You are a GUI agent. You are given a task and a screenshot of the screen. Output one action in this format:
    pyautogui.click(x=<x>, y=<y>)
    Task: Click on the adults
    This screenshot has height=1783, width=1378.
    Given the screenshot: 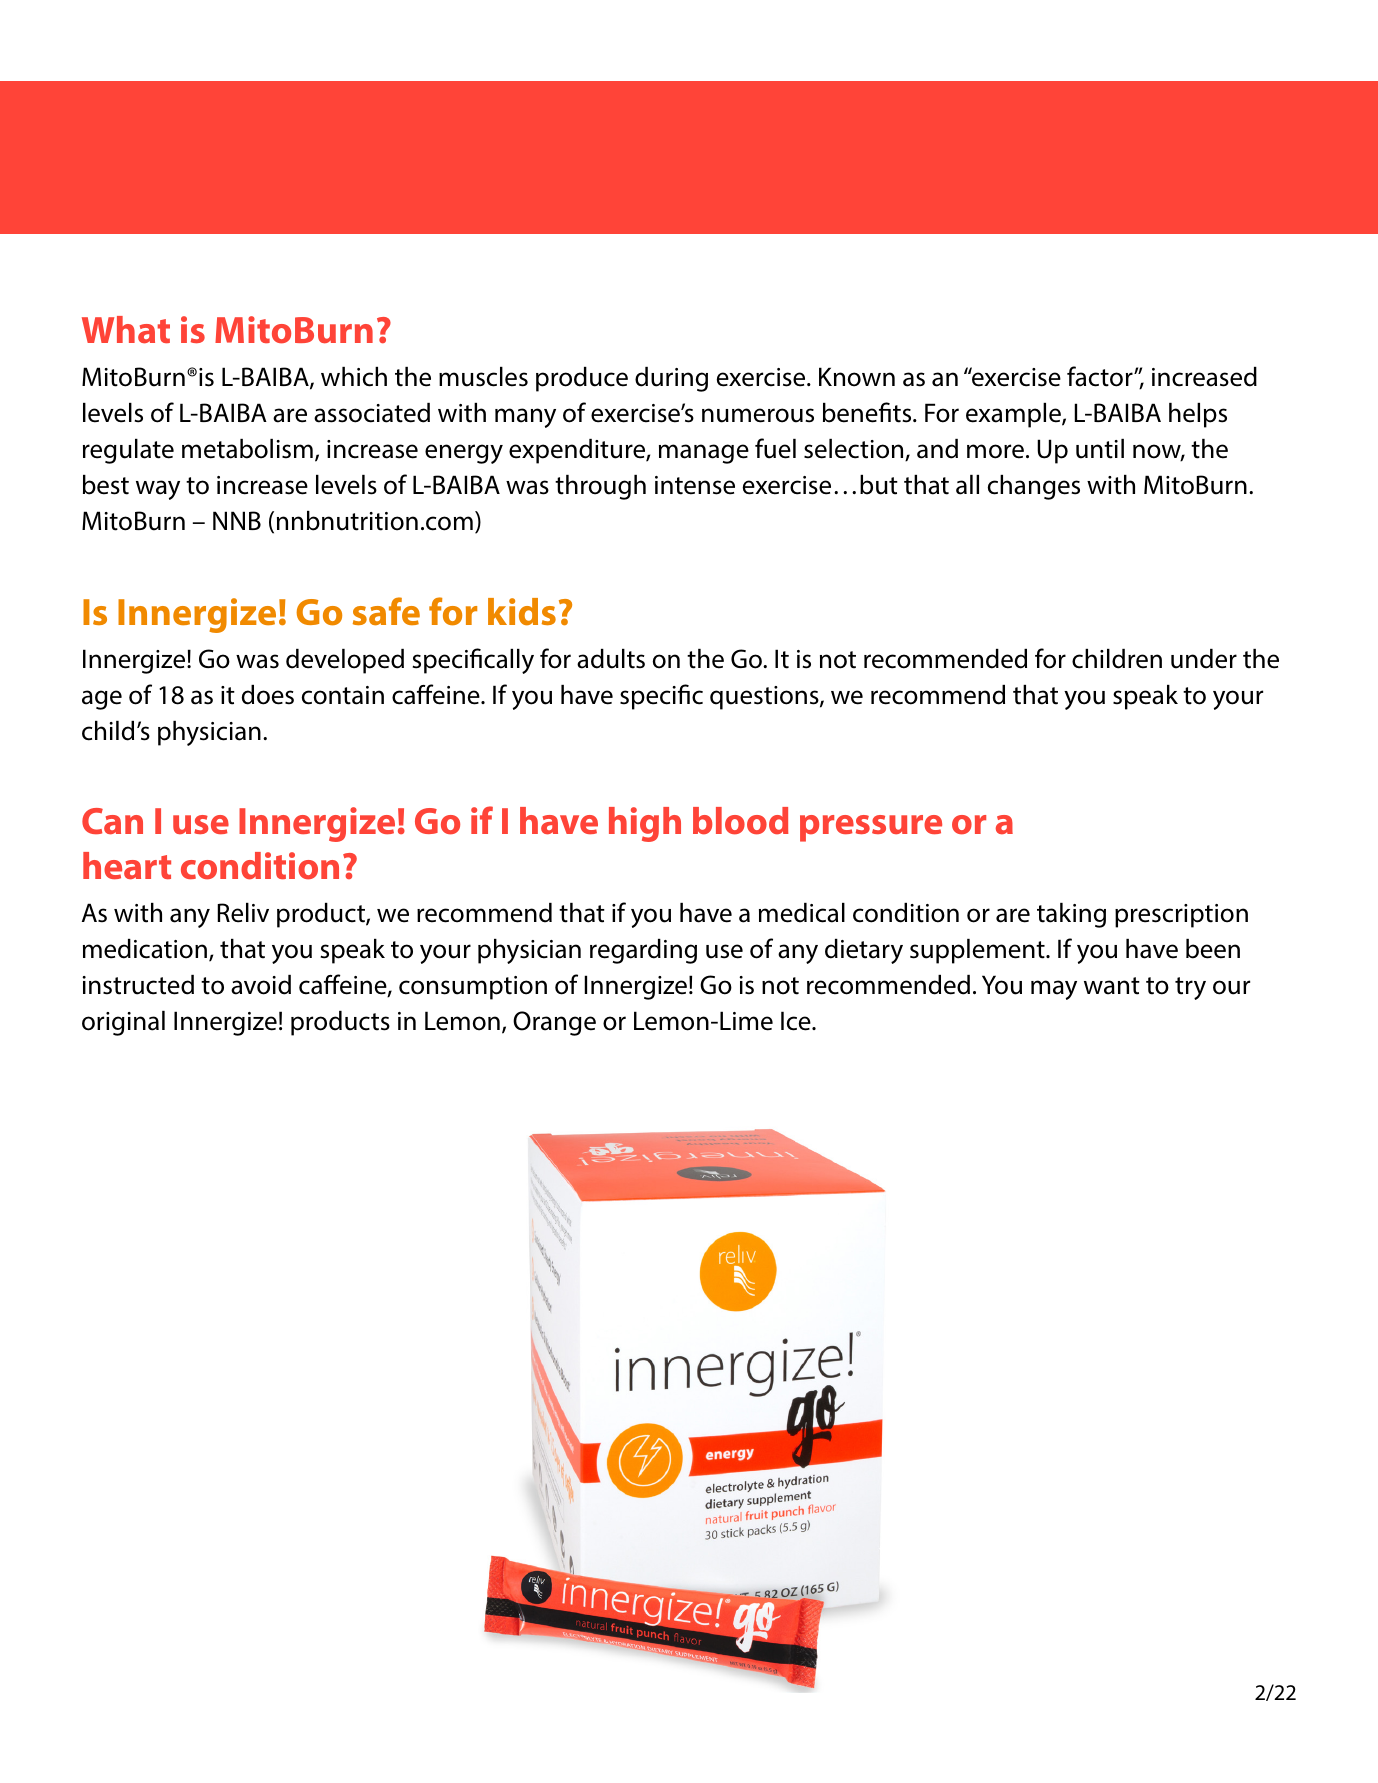 What is the action you would take?
    pyautogui.click(x=611, y=659)
